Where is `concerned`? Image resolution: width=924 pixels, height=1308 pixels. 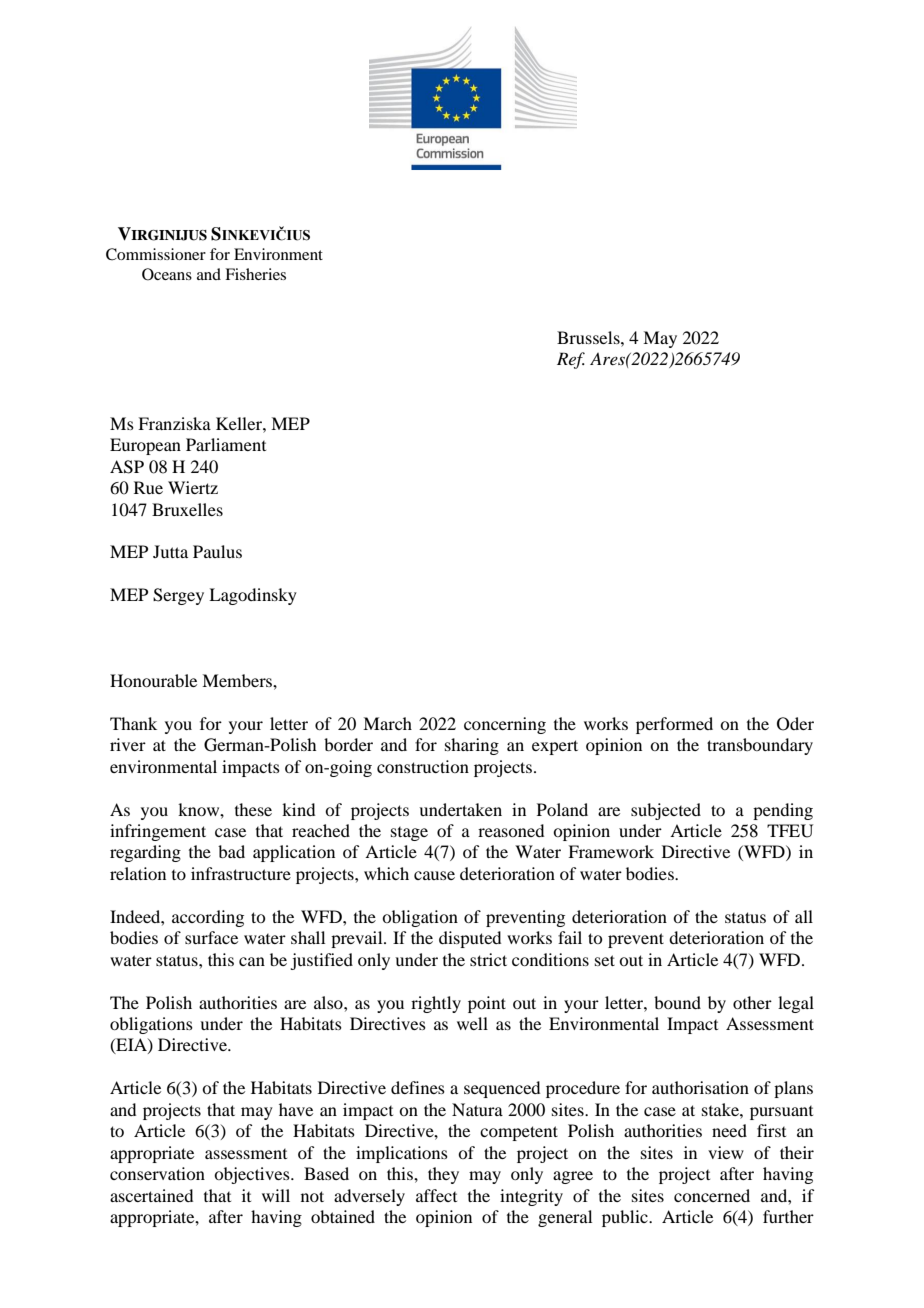
concerned is located at coordinates (712, 1195).
